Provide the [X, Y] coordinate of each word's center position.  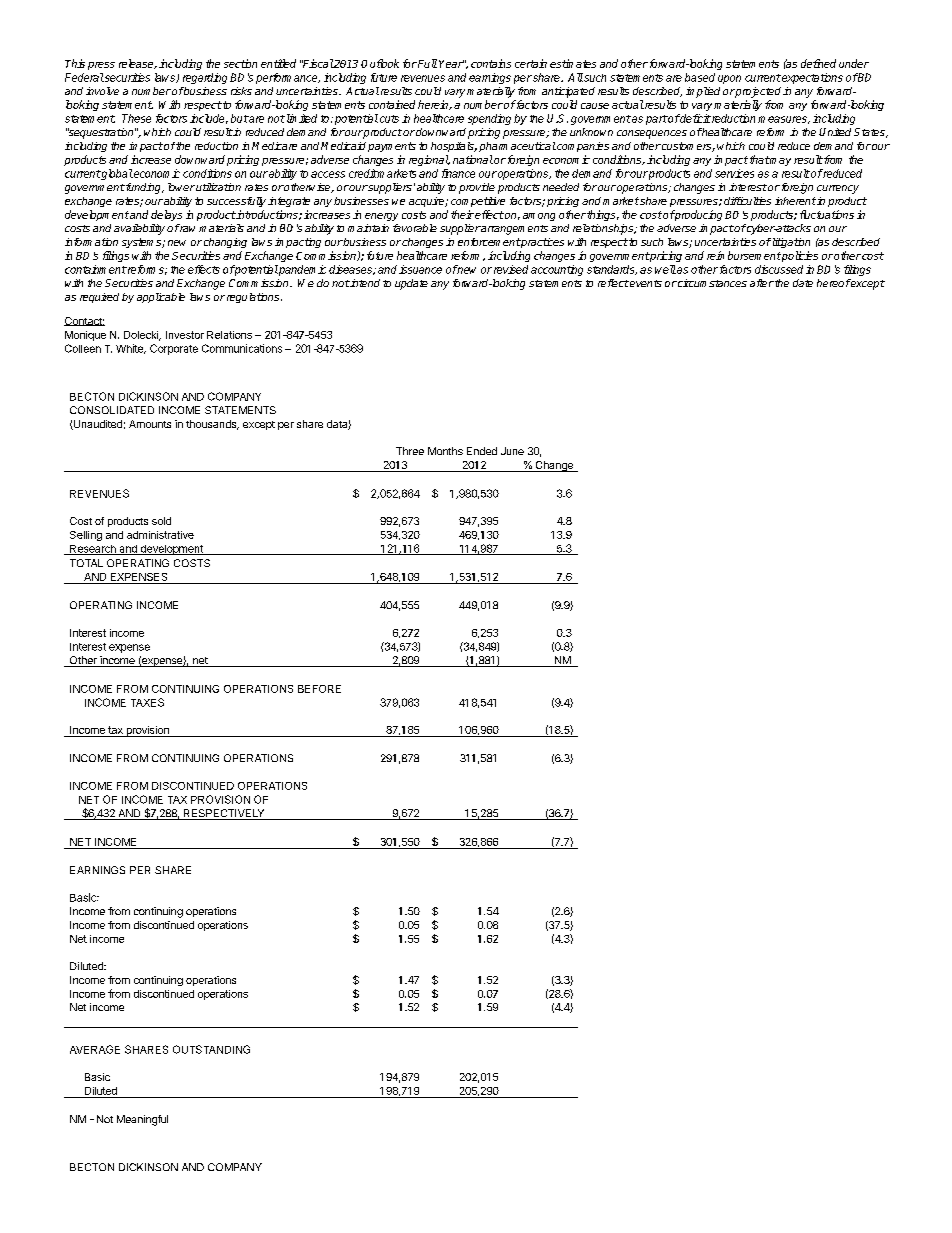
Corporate [174, 349]
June [512, 451]
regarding [205, 78]
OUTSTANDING [211, 1049]
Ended [482, 451]
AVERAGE [95, 1049]
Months [445, 451]
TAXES [147, 702]
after [762, 283]
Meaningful [142, 1120]
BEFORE [319, 689]
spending [489, 119]
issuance [420, 269]
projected [757, 92]
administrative [160, 535]
